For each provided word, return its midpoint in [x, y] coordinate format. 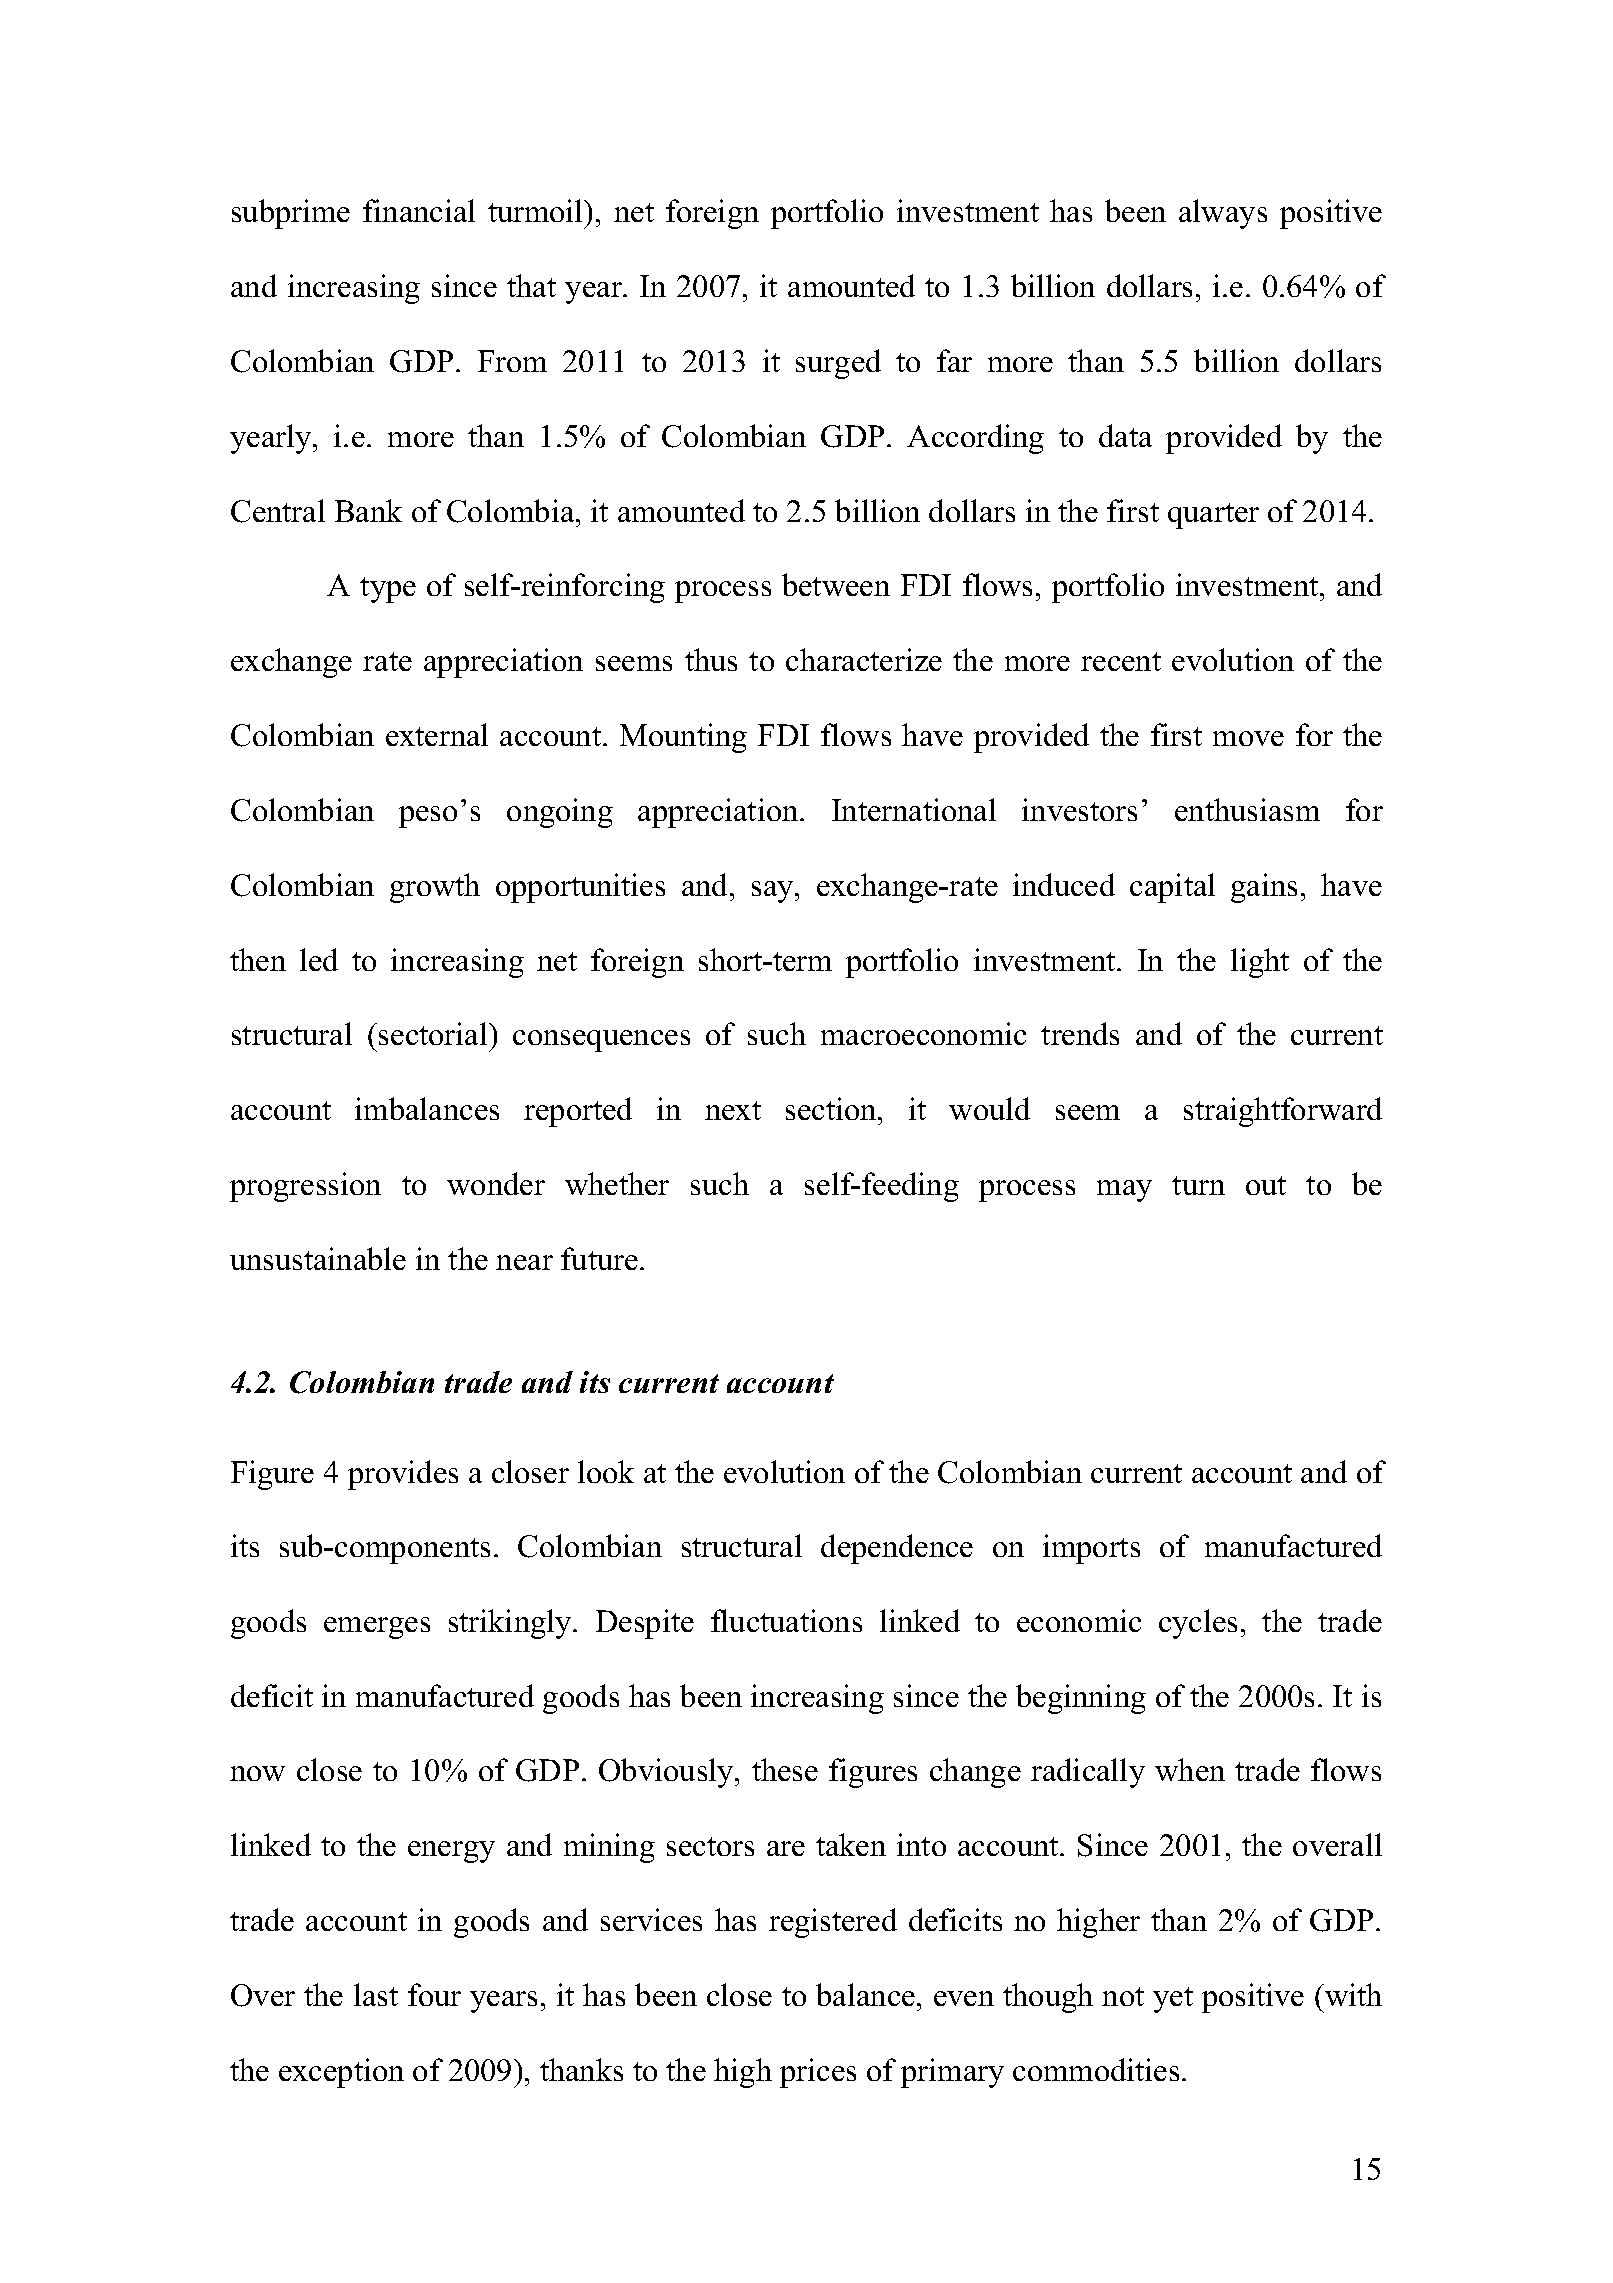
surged [838, 364]
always [1223, 214]
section [832, 1108]
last [376, 1994]
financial [419, 210]
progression [305, 1187]
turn [1198, 1185]
